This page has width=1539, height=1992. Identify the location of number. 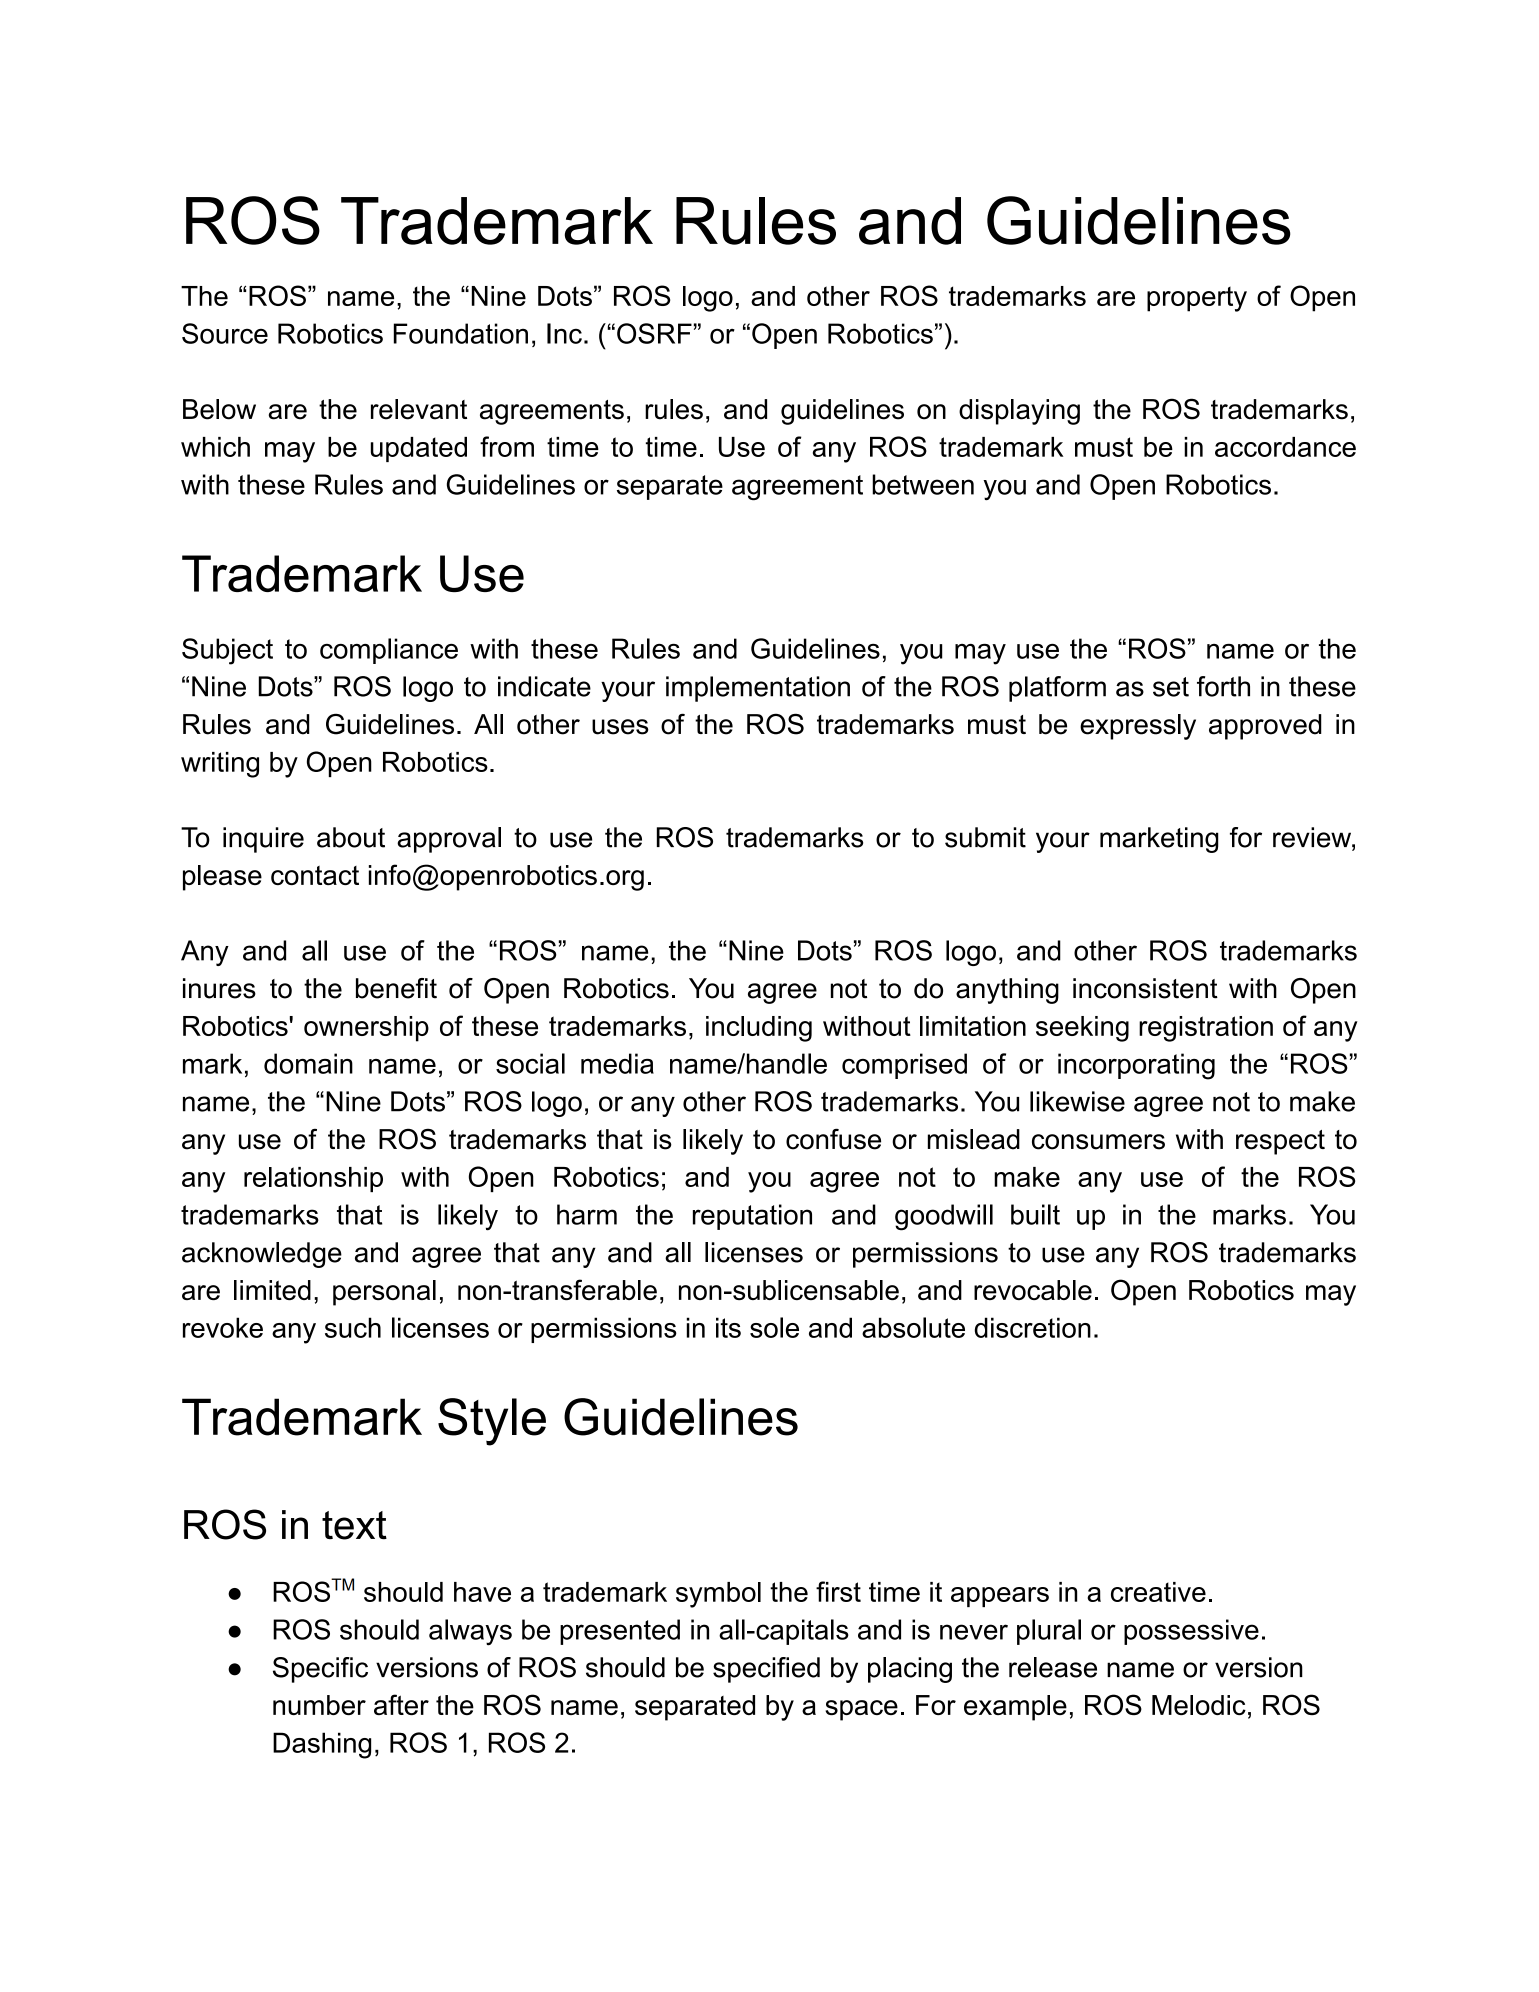
(319, 1705).
